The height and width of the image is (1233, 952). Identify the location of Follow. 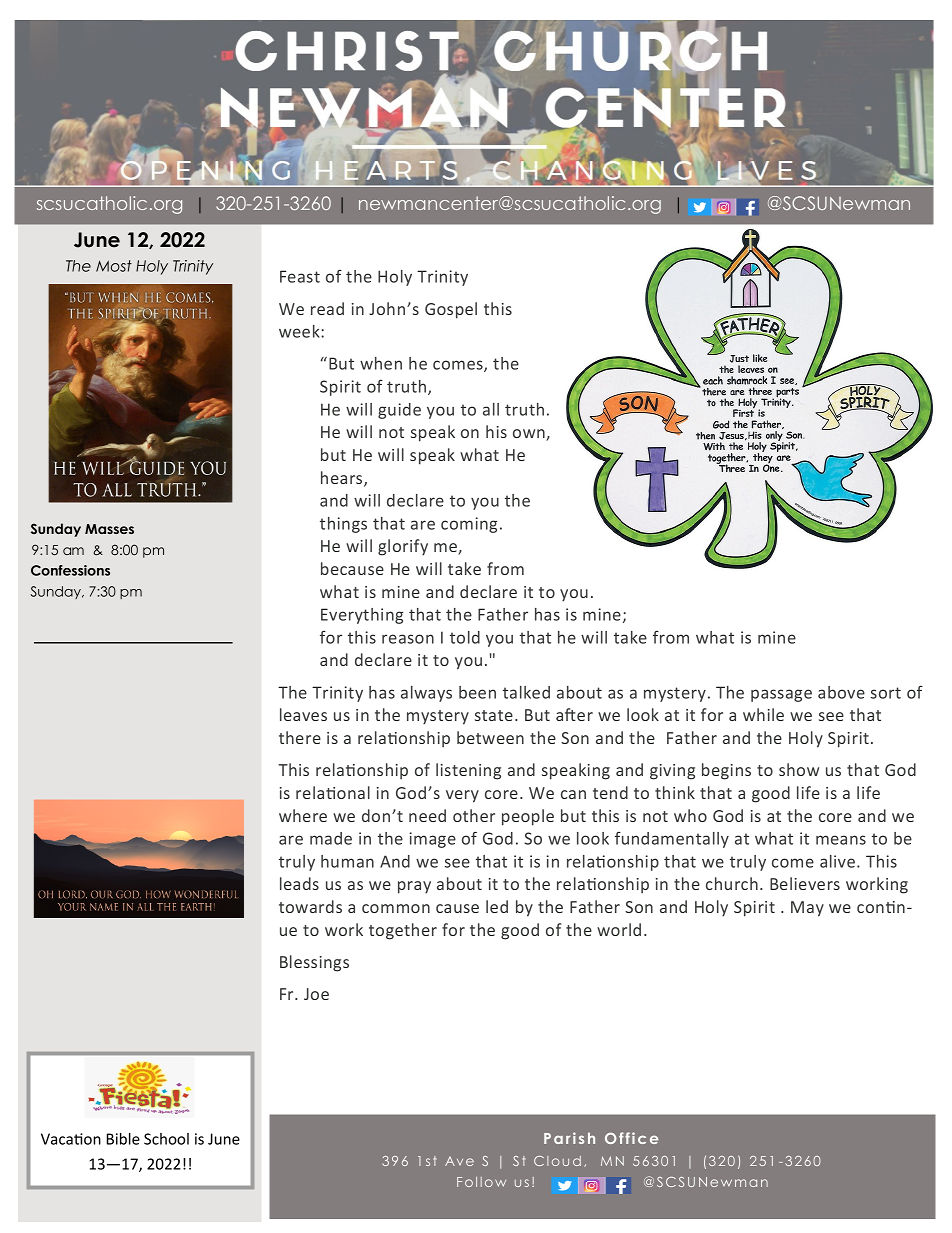
(481, 1182).
